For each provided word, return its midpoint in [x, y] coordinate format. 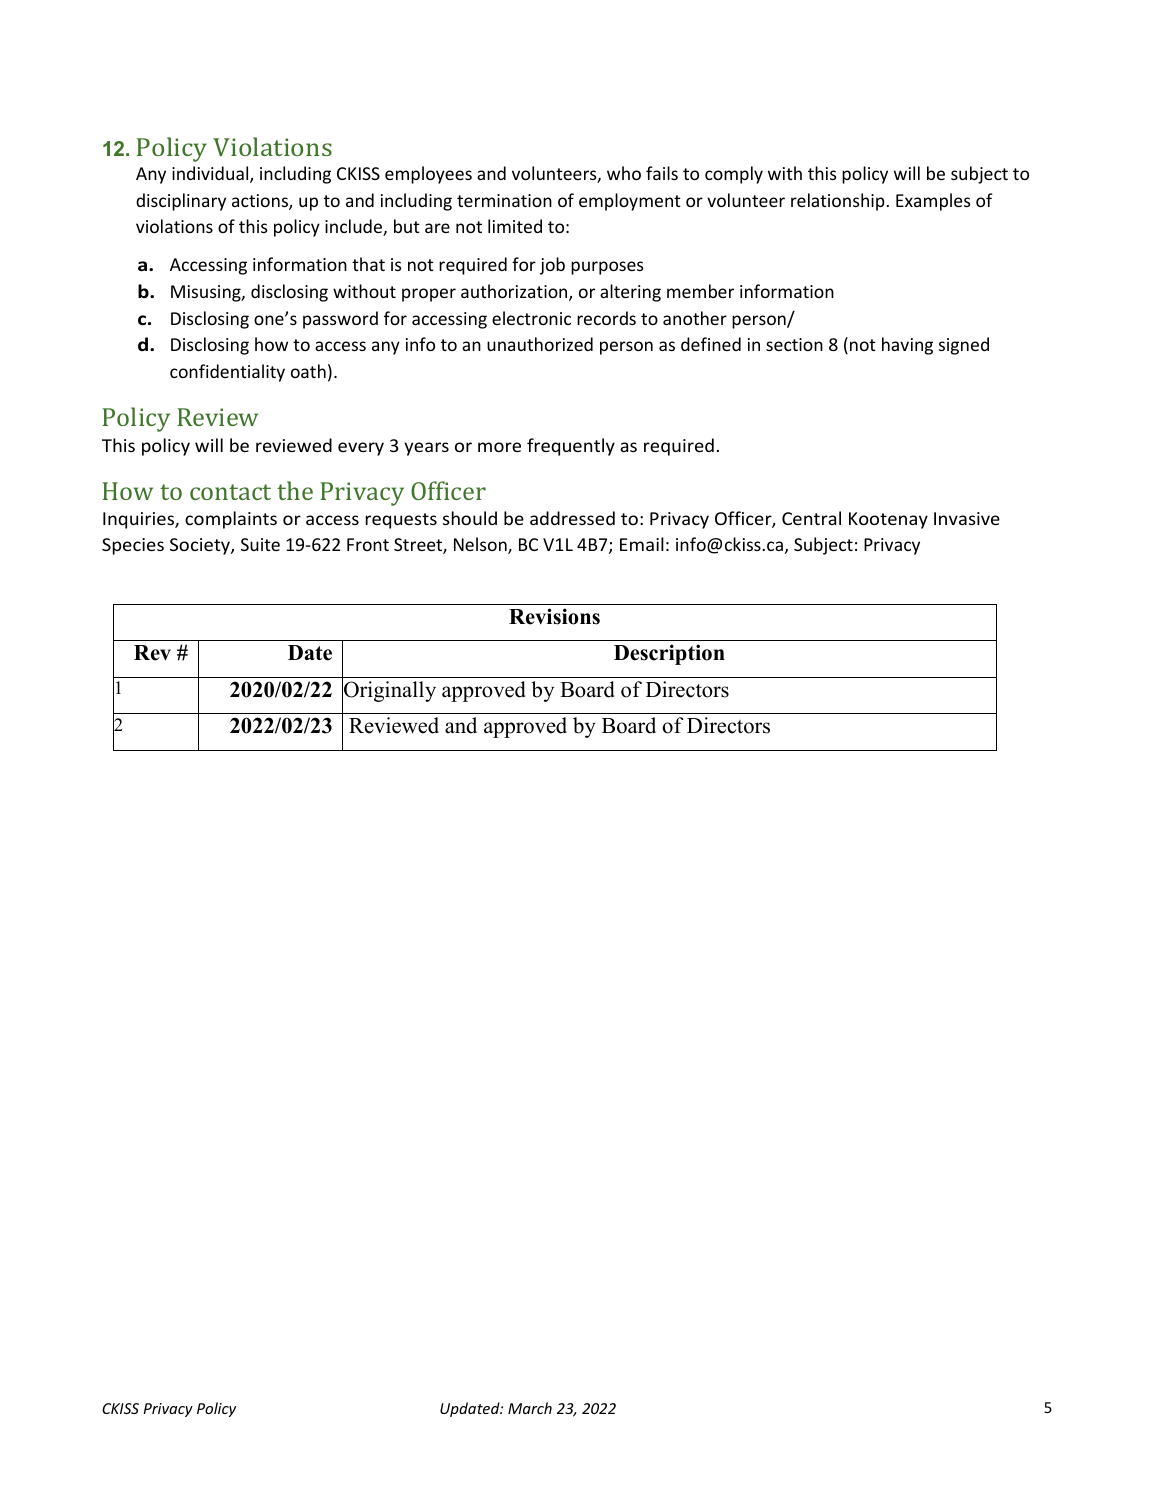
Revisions [554, 616]
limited [515, 226]
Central [811, 518]
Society [201, 546]
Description [669, 654]
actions [261, 202]
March [530, 1408]
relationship [839, 202]
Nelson [481, 545]
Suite [260, 544]
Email [642, 544]
